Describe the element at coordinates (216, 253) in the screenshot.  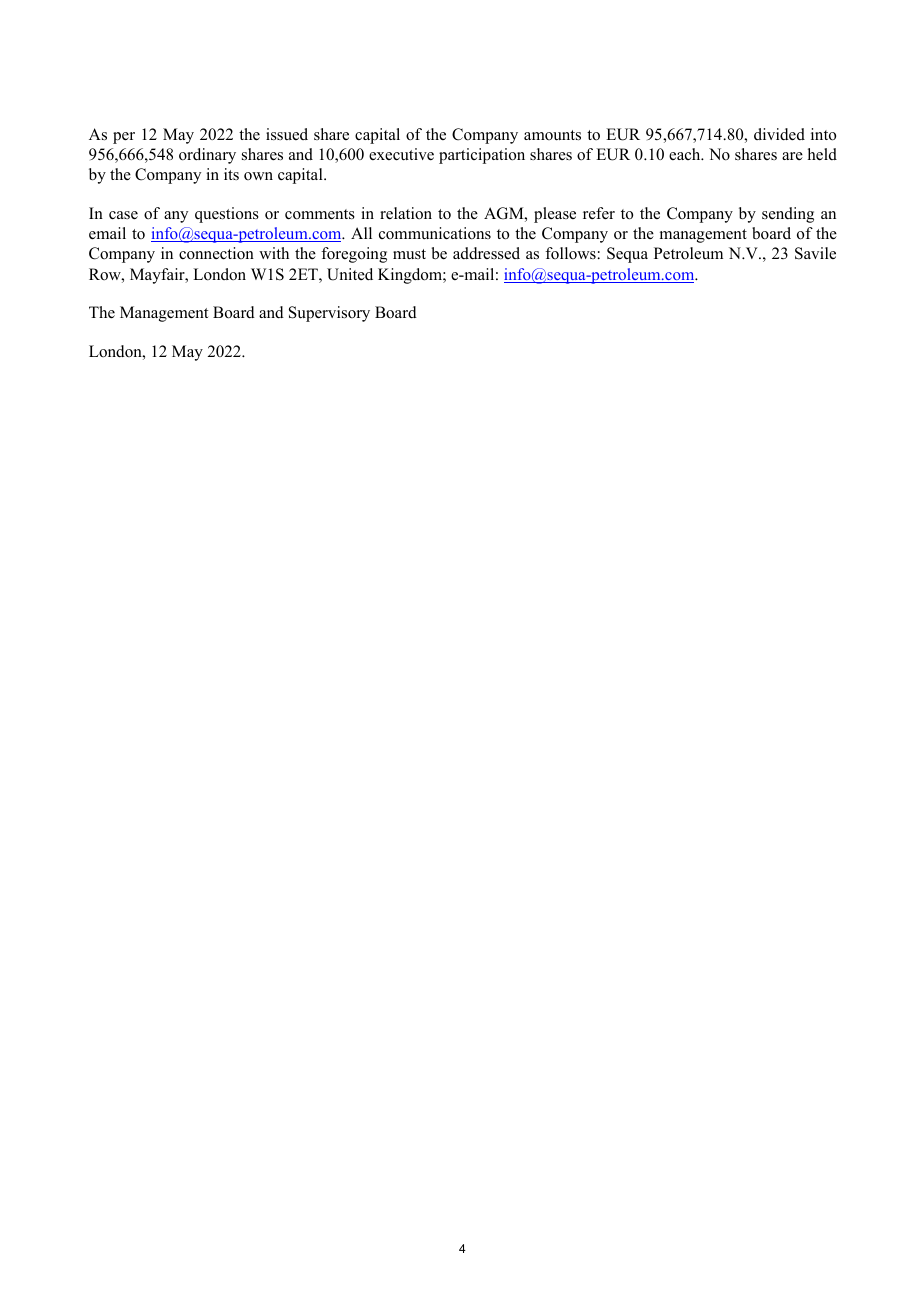
I see `connection` at that location.
